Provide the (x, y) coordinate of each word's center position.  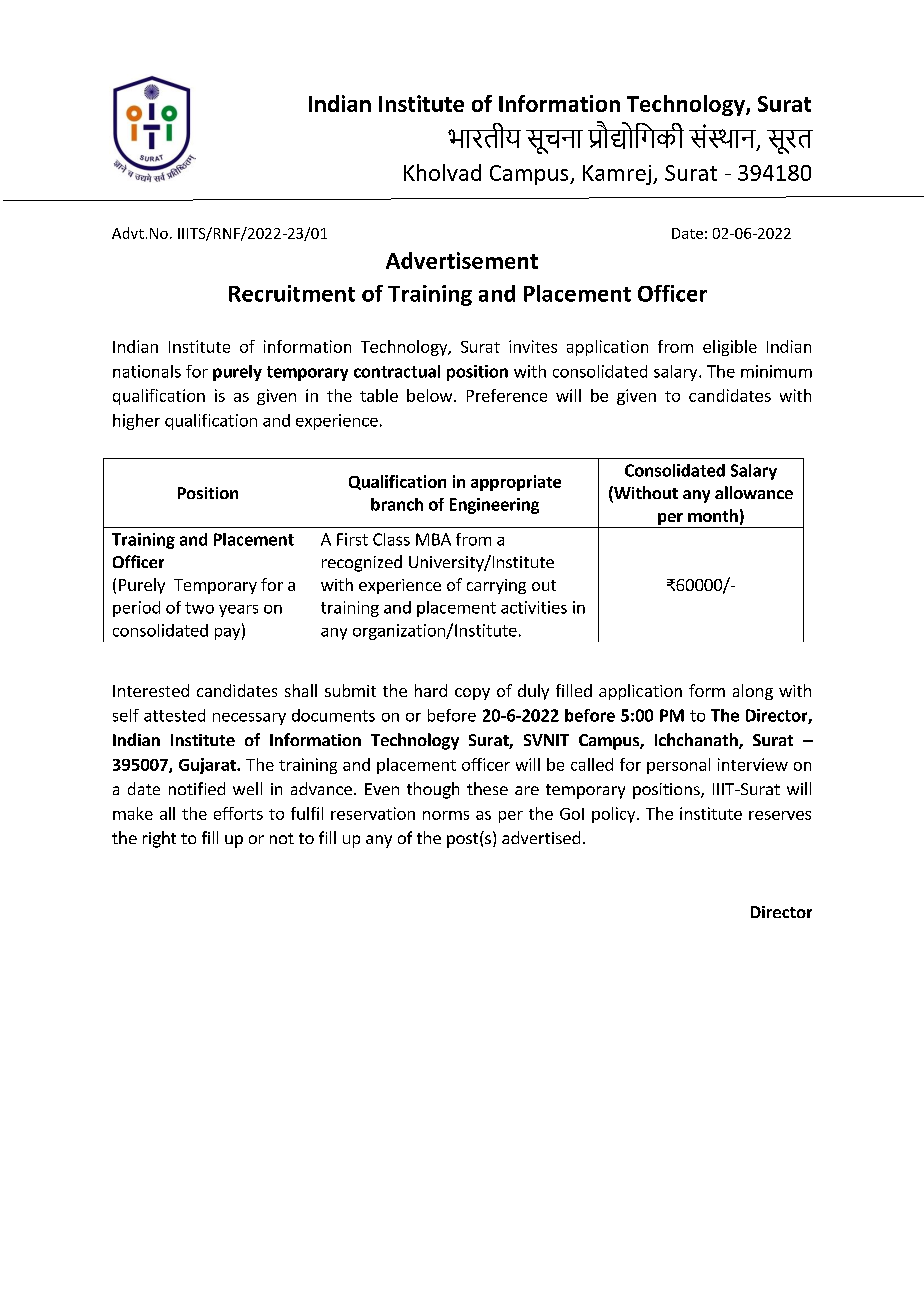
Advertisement (462, 260)
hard (431, 690)
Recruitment (292, 293)
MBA (433, 539)
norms (446, 815)
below (429, 395)
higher (136, 422)
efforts (238, 813)
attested (174, 715)
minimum (776, 371)
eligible (730, 348)
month (713, 515)
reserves (780, 815)
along (753, 692)
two (199, 608)
